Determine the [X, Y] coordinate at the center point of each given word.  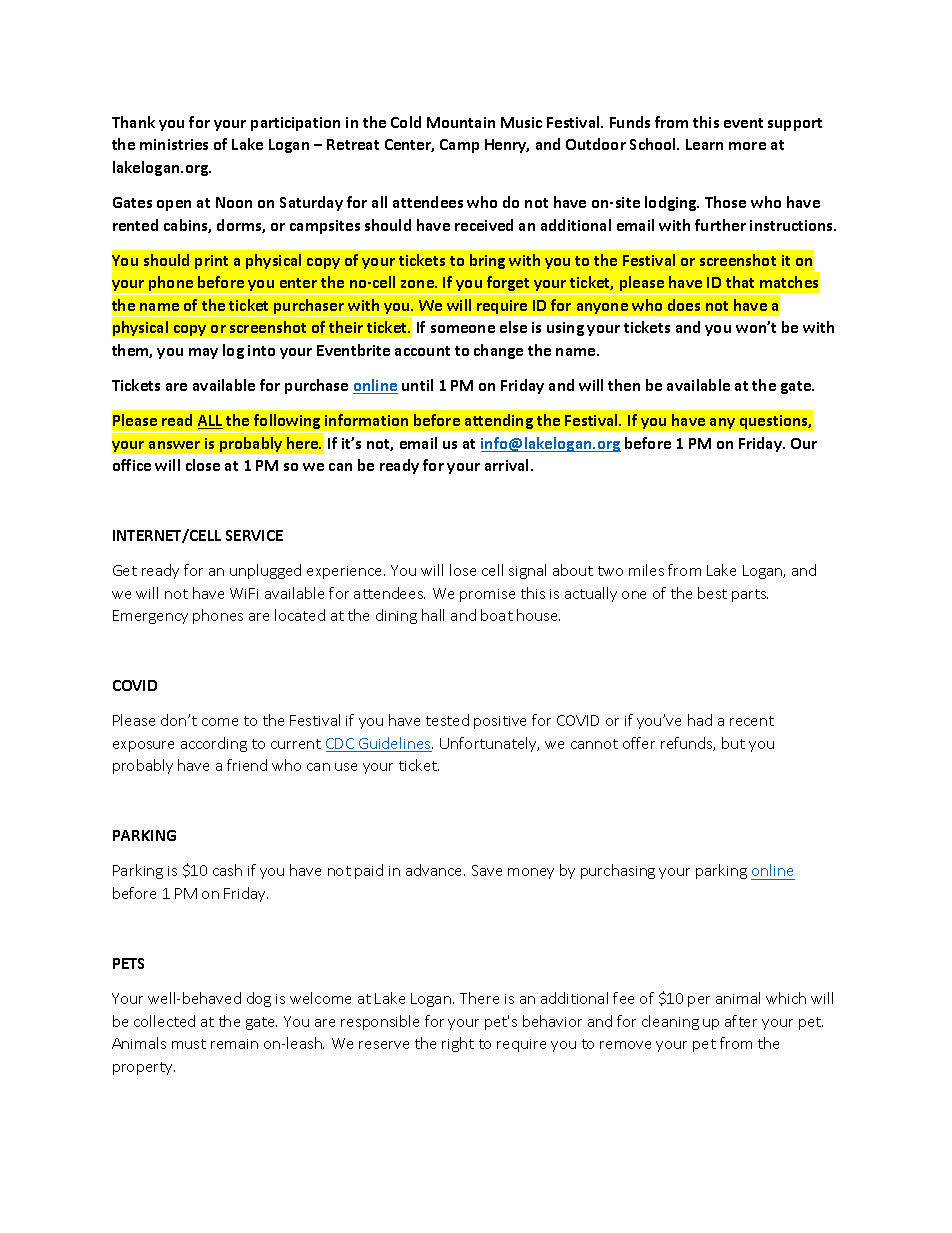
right [458, 1044]
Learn [704, 144]
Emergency [150, 617]
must [189, 1044]
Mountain [461, 122]
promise [487, 595]
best [712, 593]
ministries [174, 144]
